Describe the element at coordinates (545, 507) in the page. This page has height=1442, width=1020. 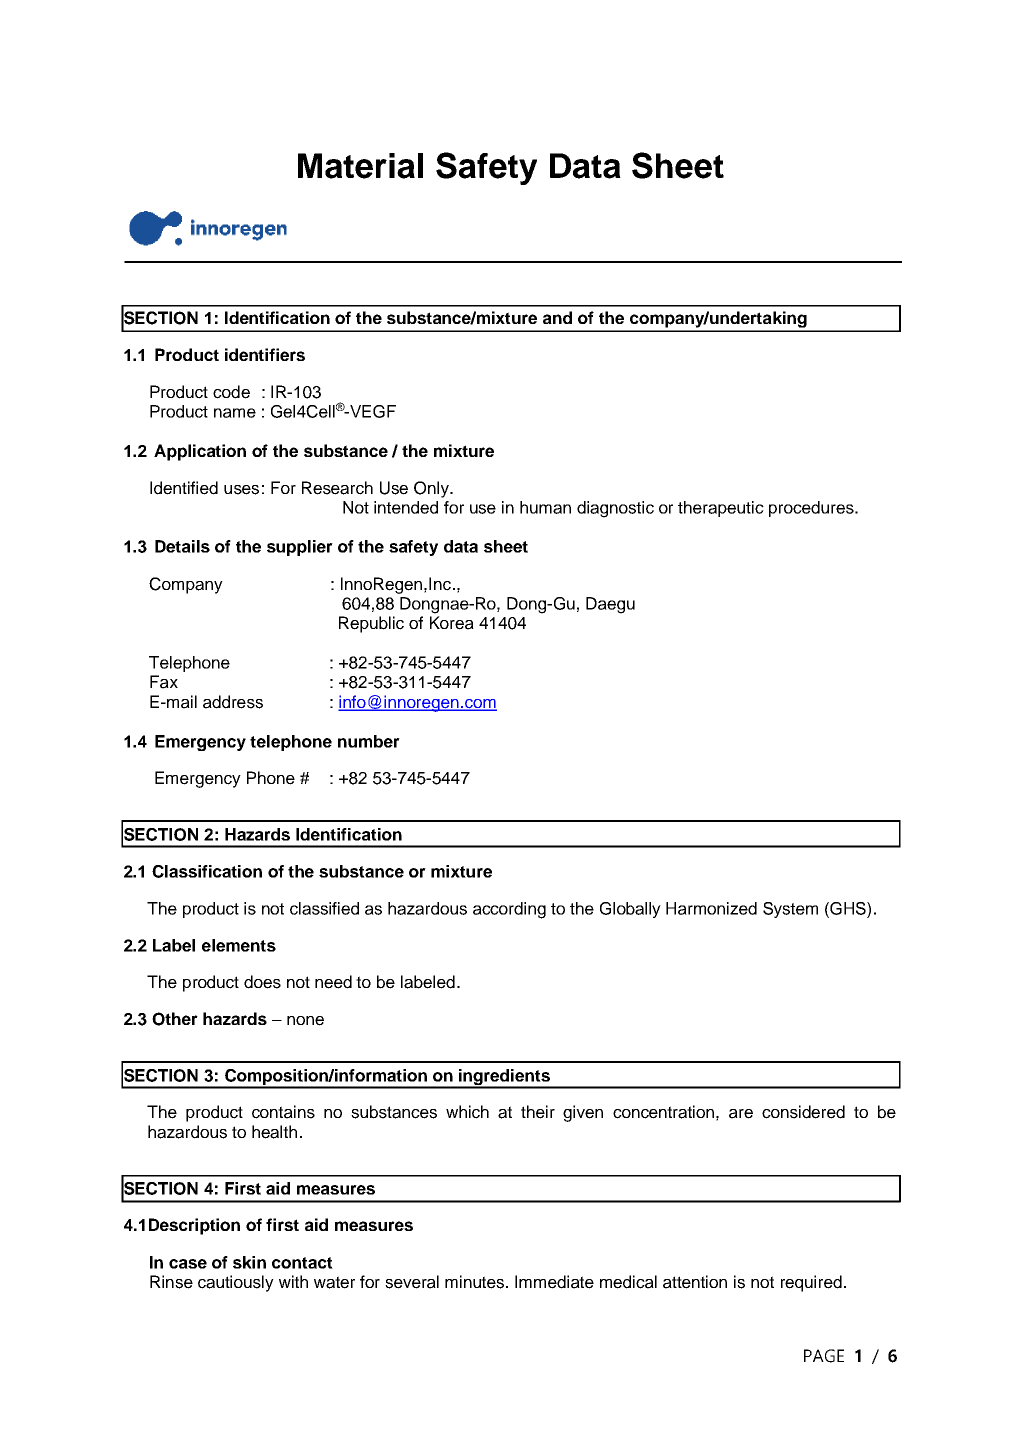
I see `human` at that location.
